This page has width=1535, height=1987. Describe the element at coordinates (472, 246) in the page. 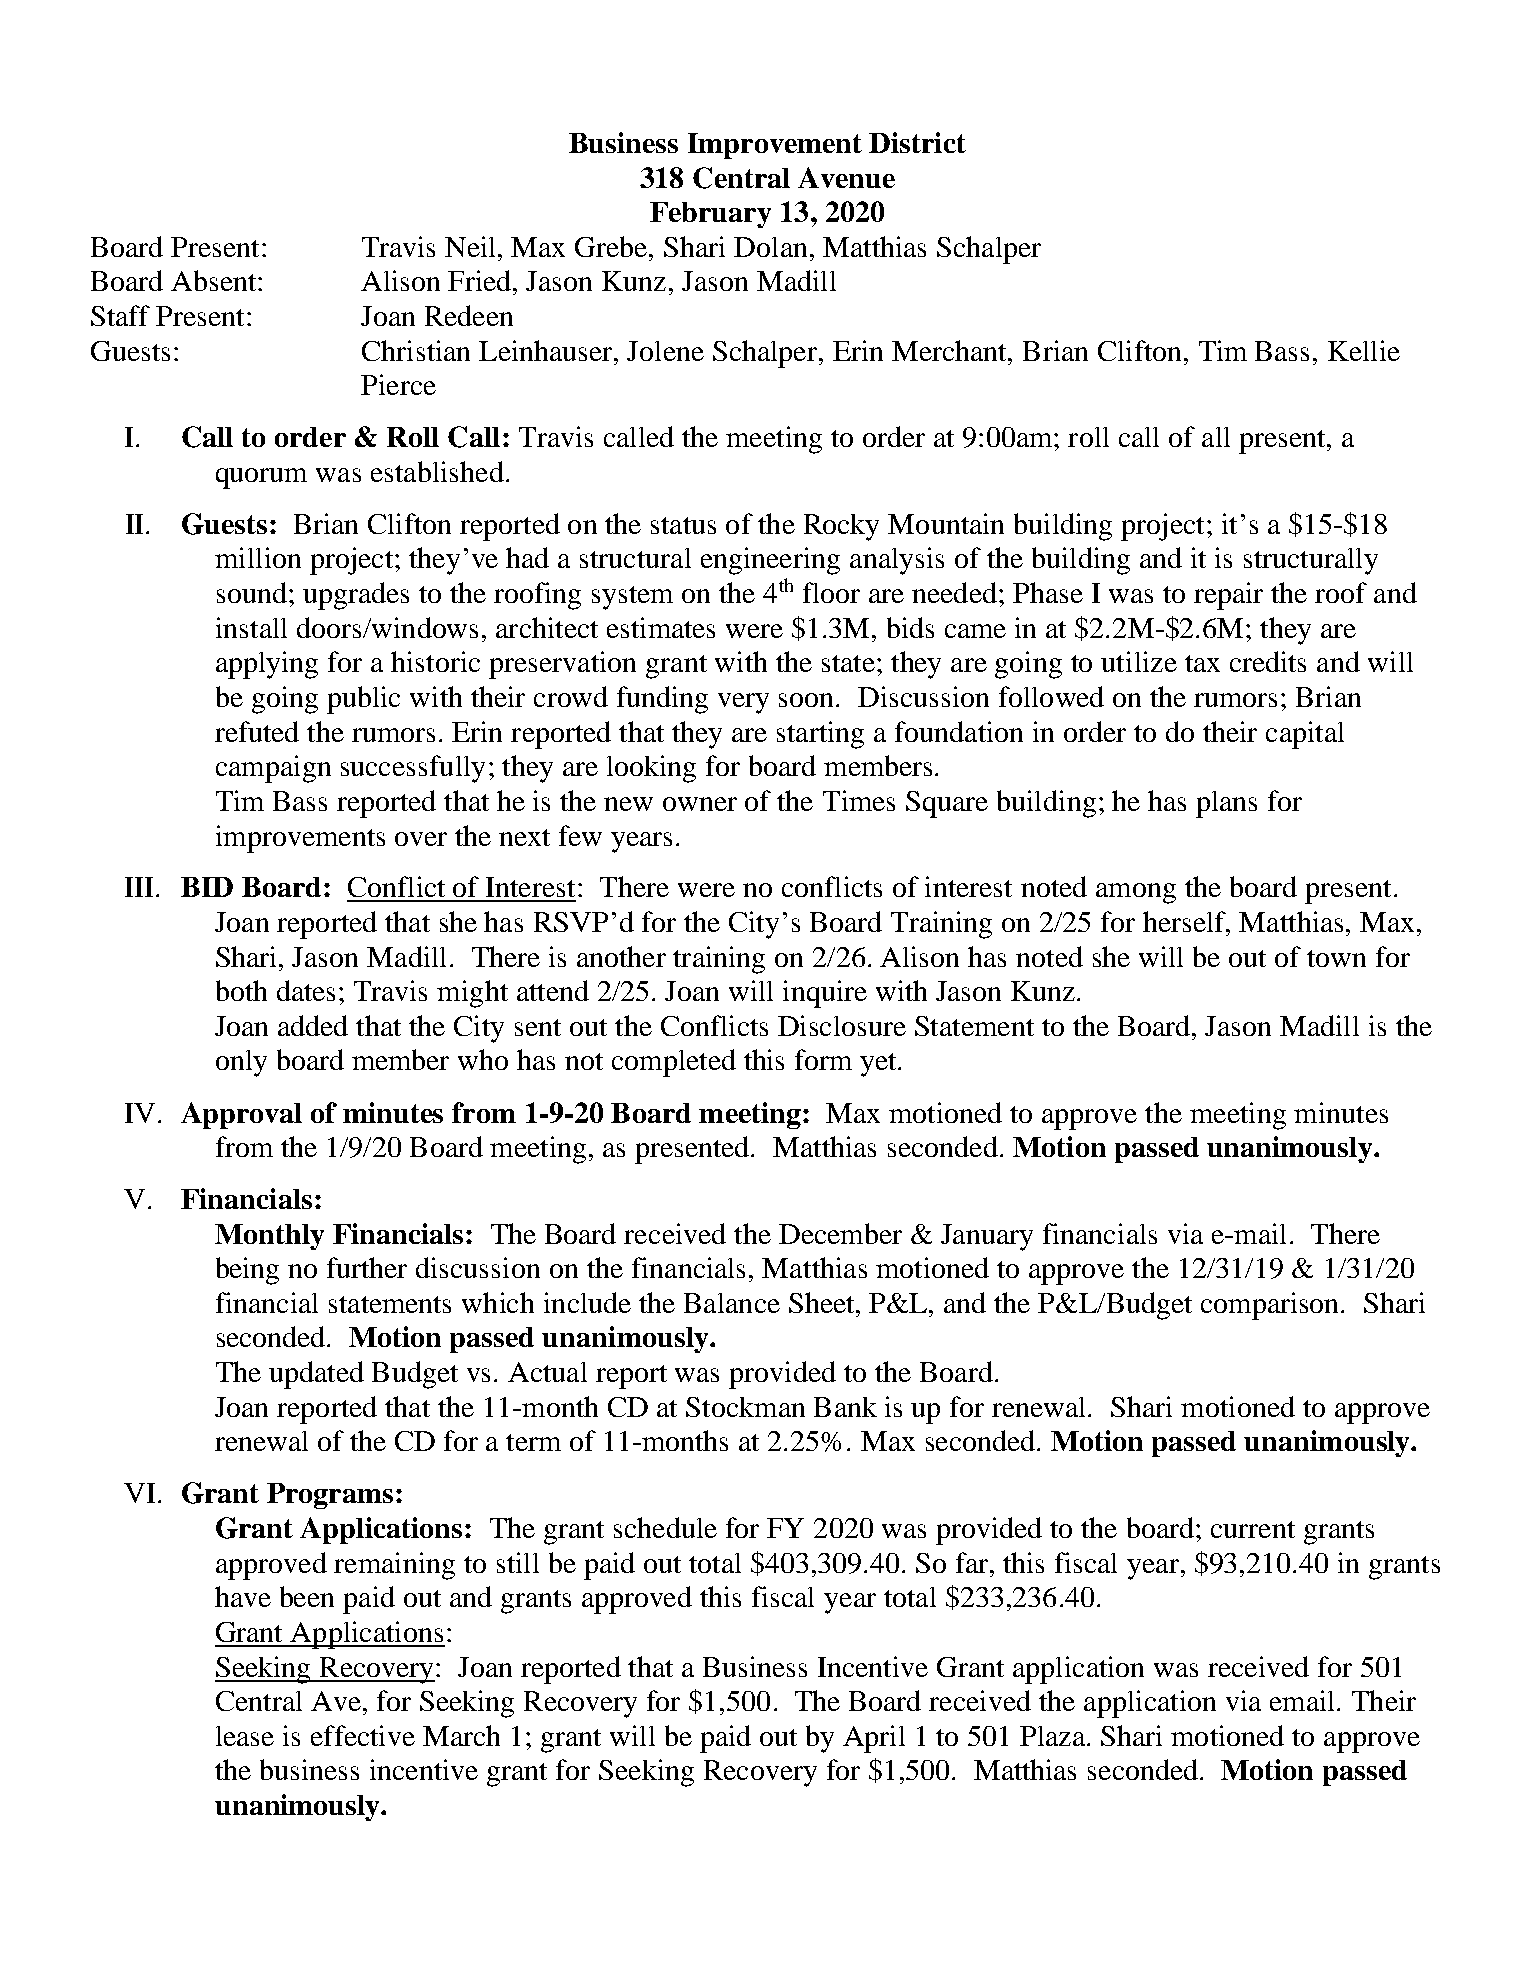

I see `Neil` at that location.
